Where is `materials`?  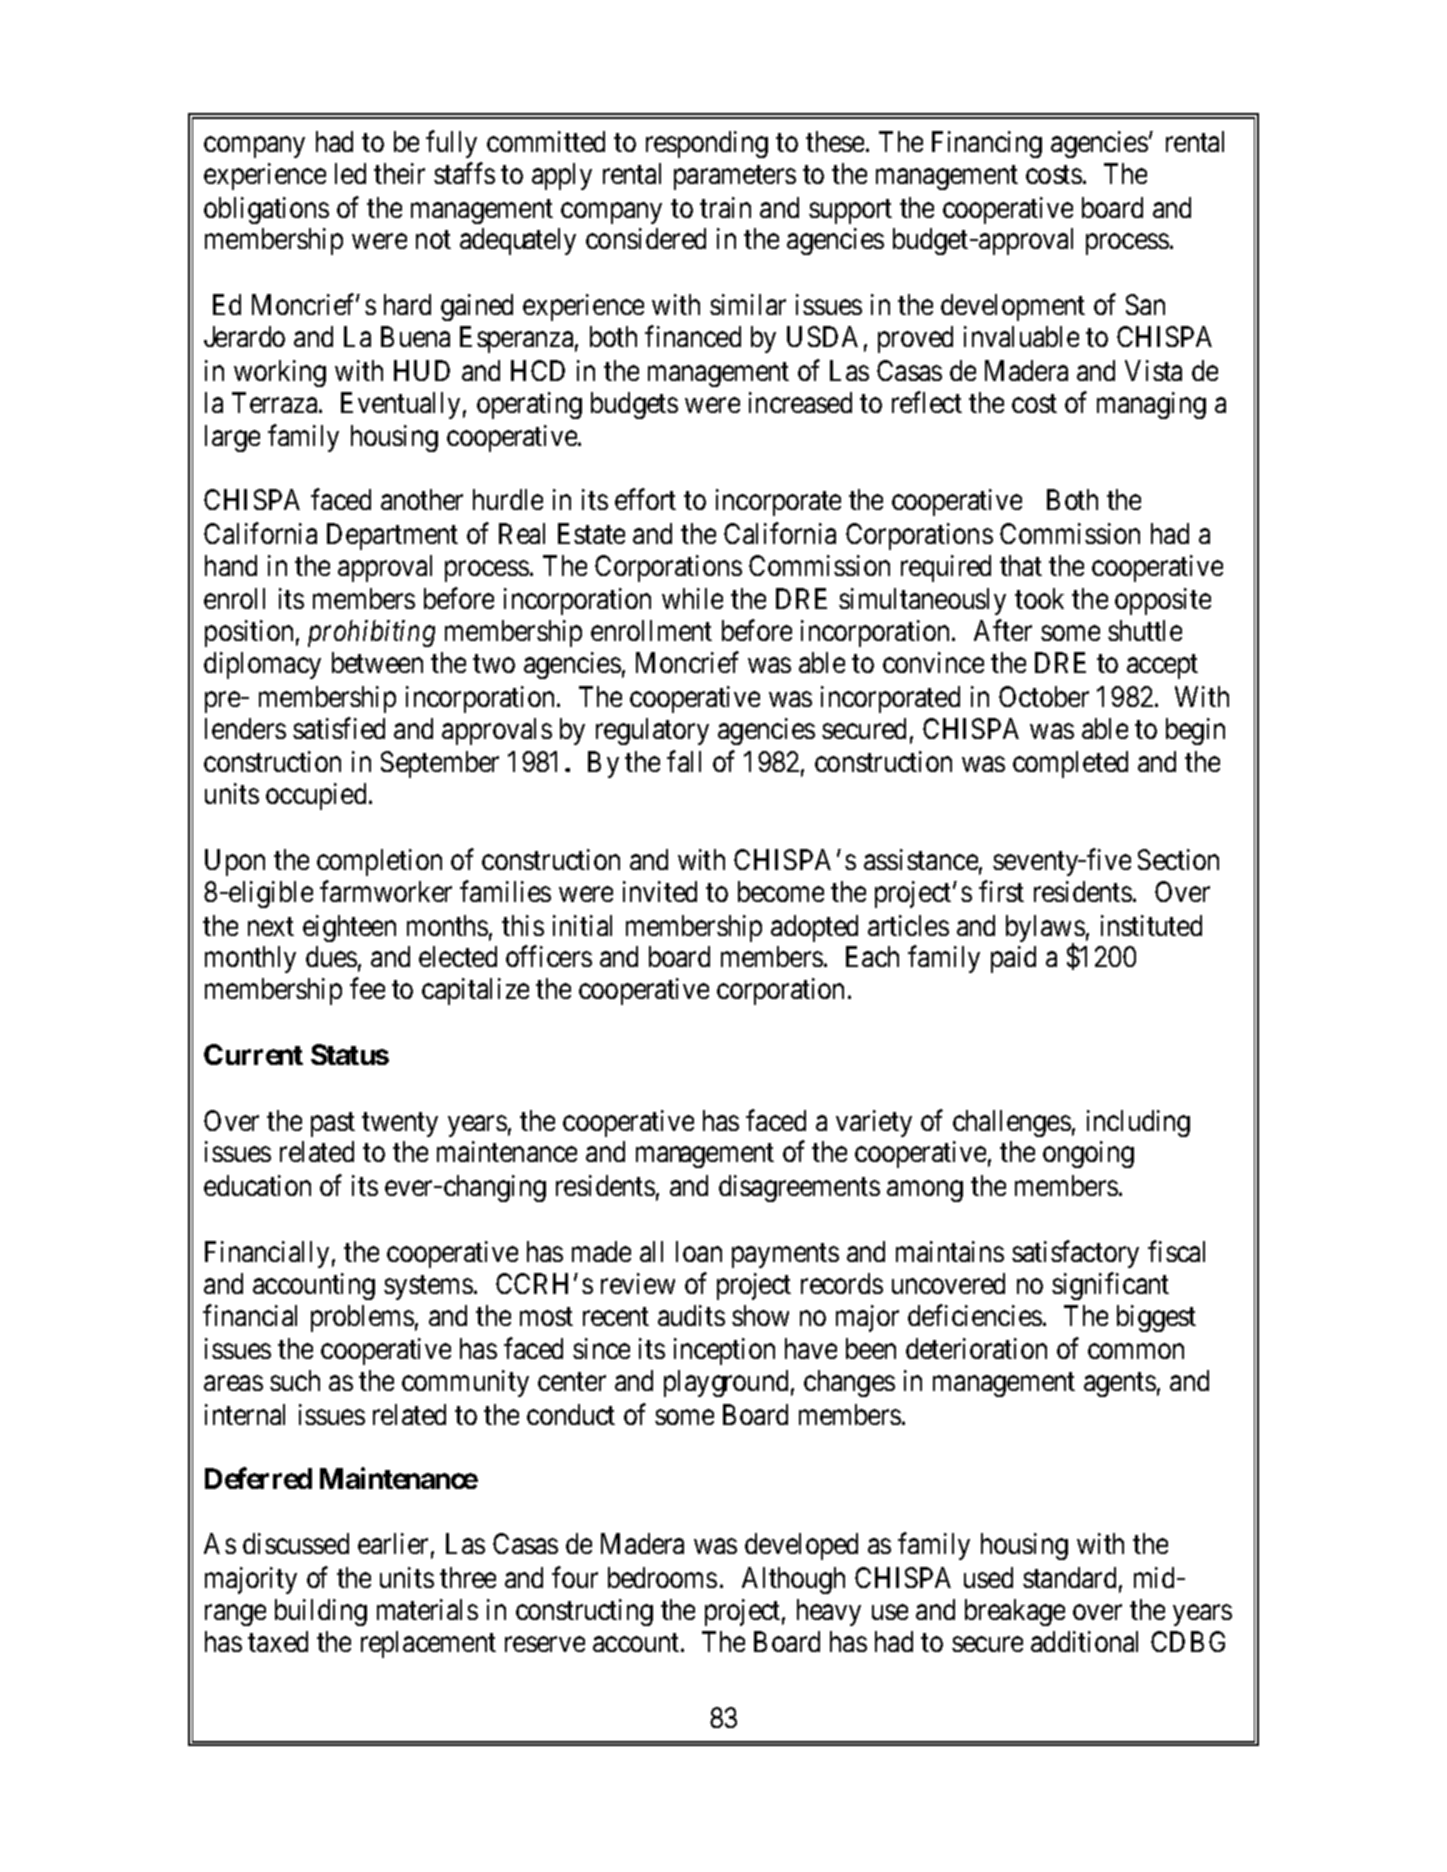 materials is located at coordinates (427, 1609).
